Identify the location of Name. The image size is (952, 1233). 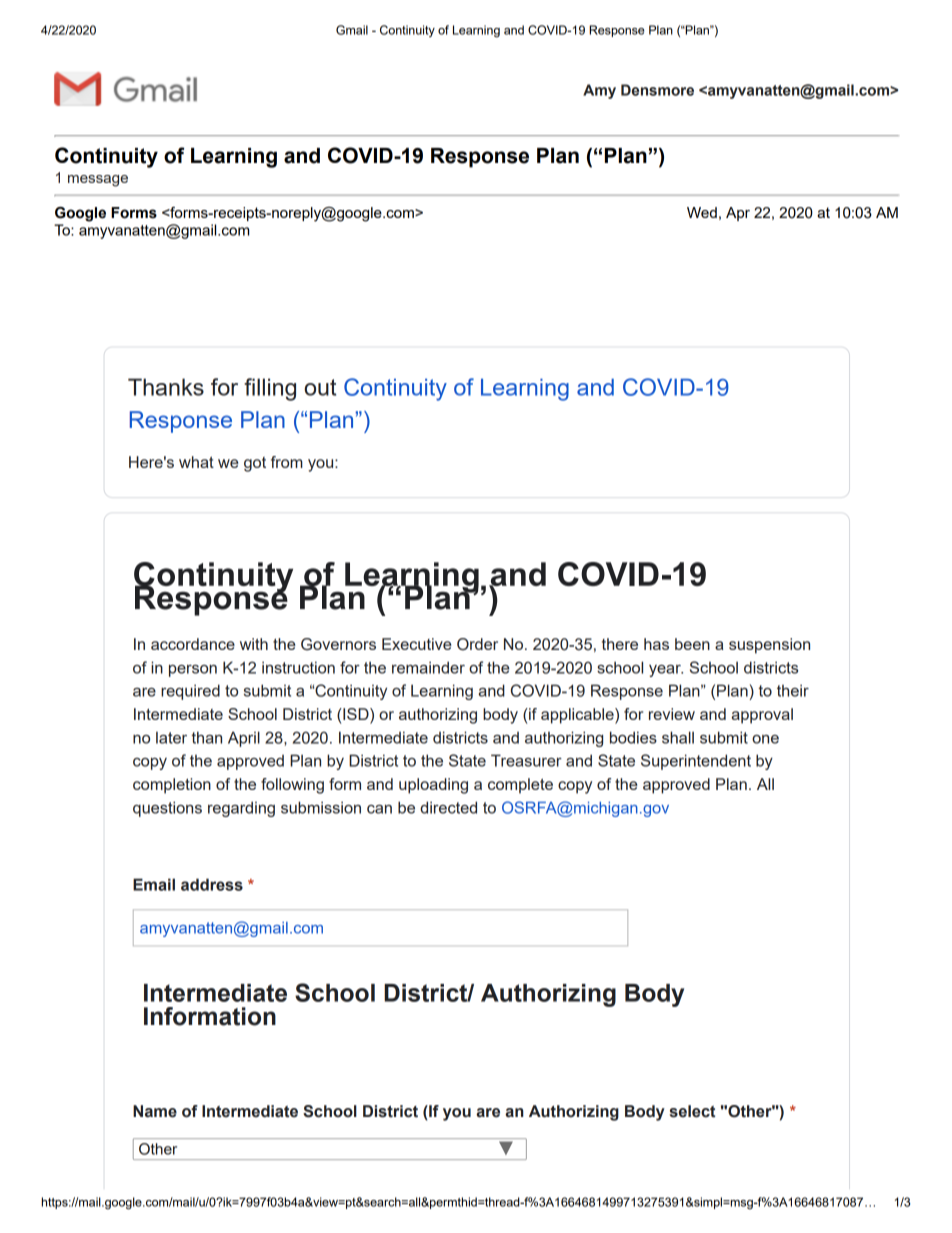
(155, 1111).
